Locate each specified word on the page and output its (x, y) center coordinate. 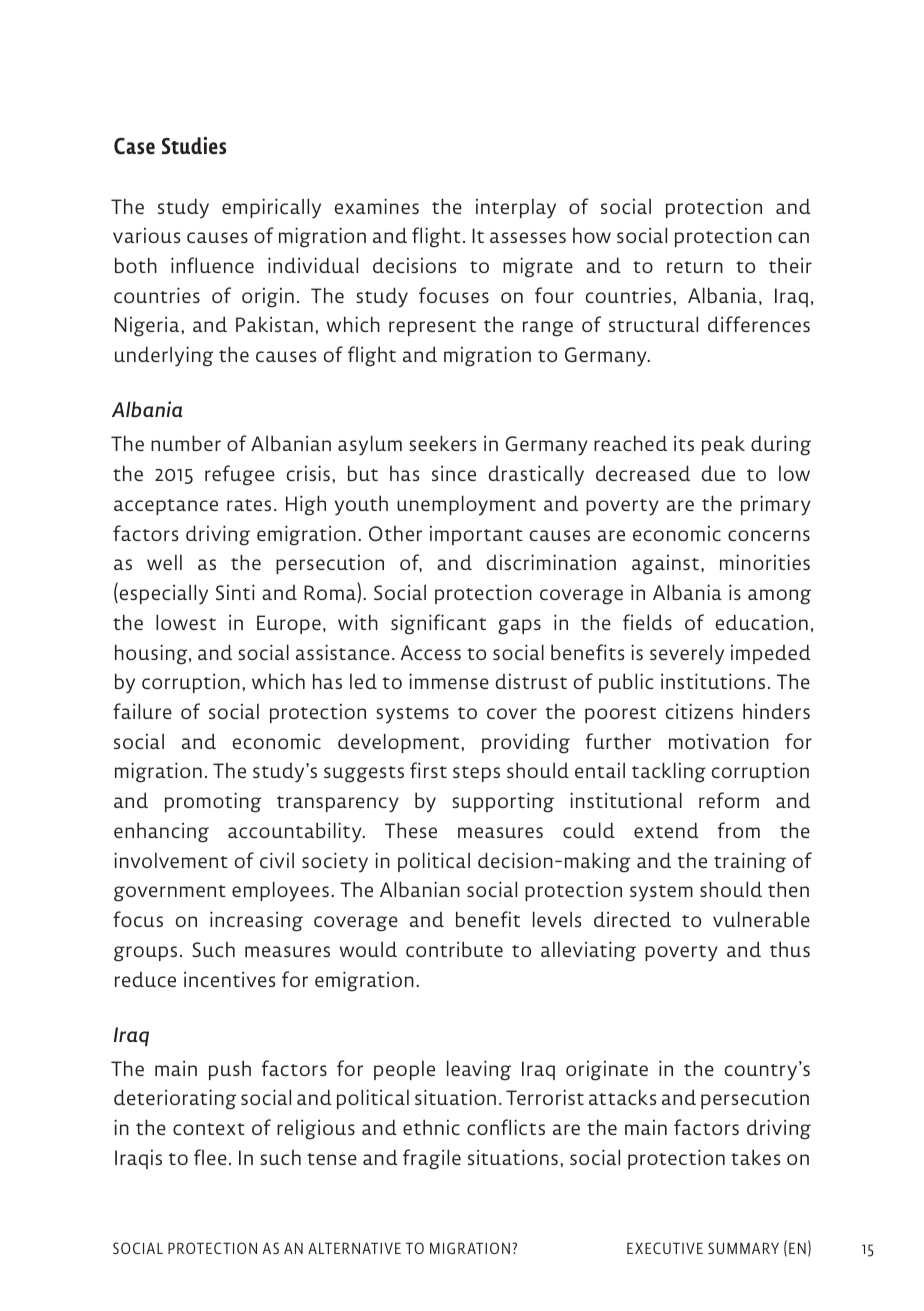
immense (449, 681)
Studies (194, 145)
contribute (454, 949)
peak (723, 445)
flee (210, 1157)
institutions (713, 681)
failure (142, 711)
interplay (516, 208)
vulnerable (761, 919)
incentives (229, 979)
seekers (442, 443)
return (695, 267)
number (186, 443)
